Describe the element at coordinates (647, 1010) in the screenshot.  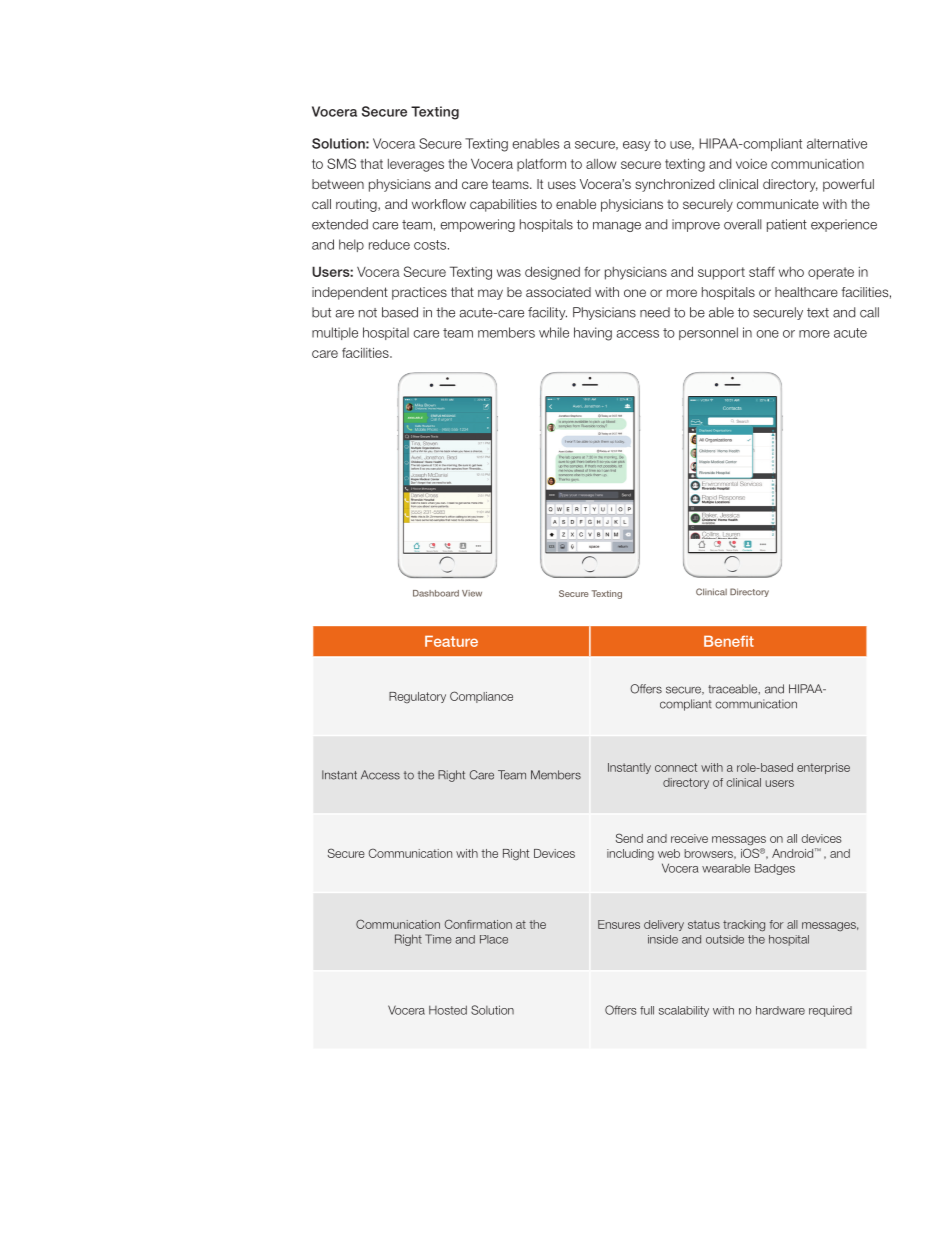
I see `full` at that location.
